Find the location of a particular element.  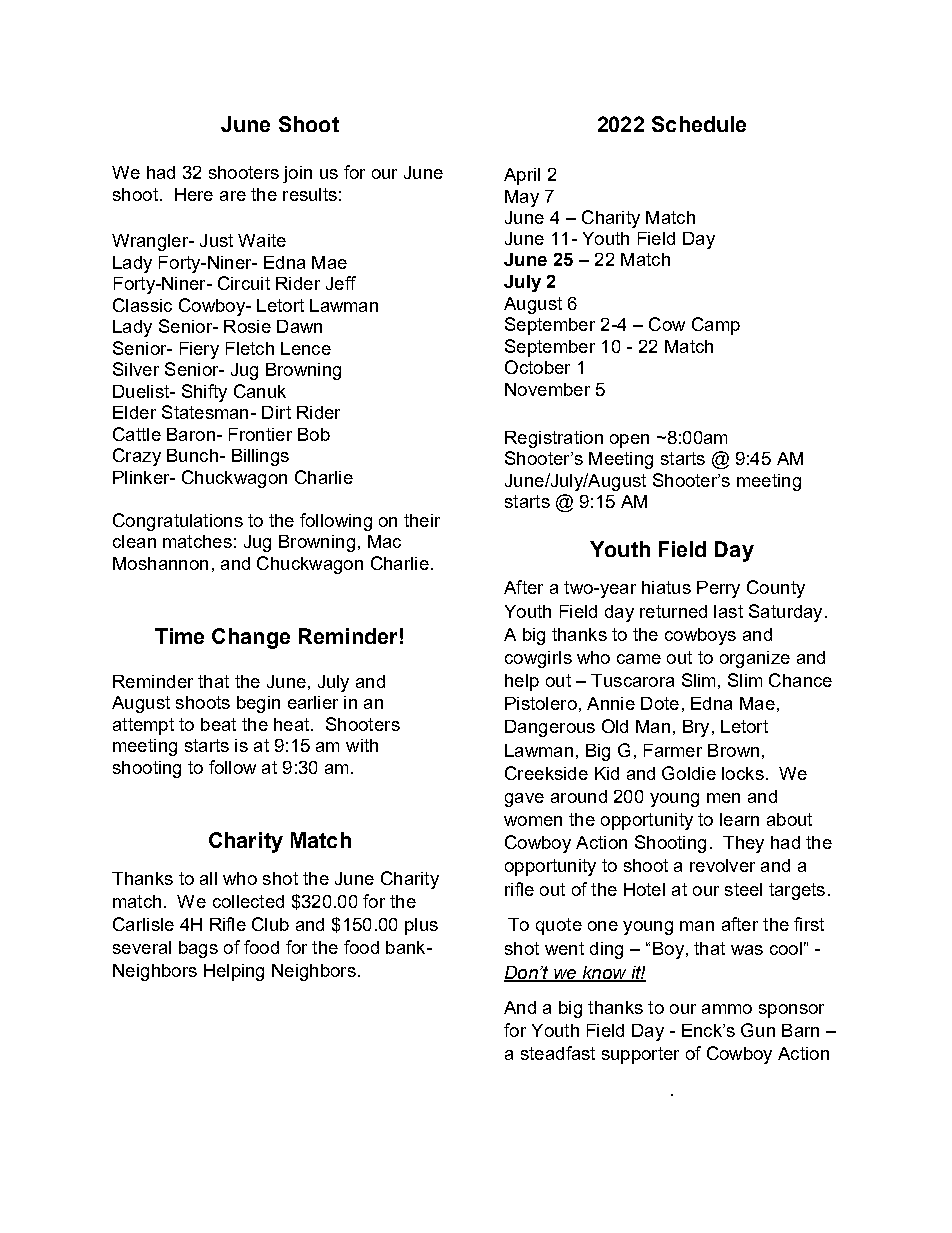

Perry is located at coordinates (718, 589).
